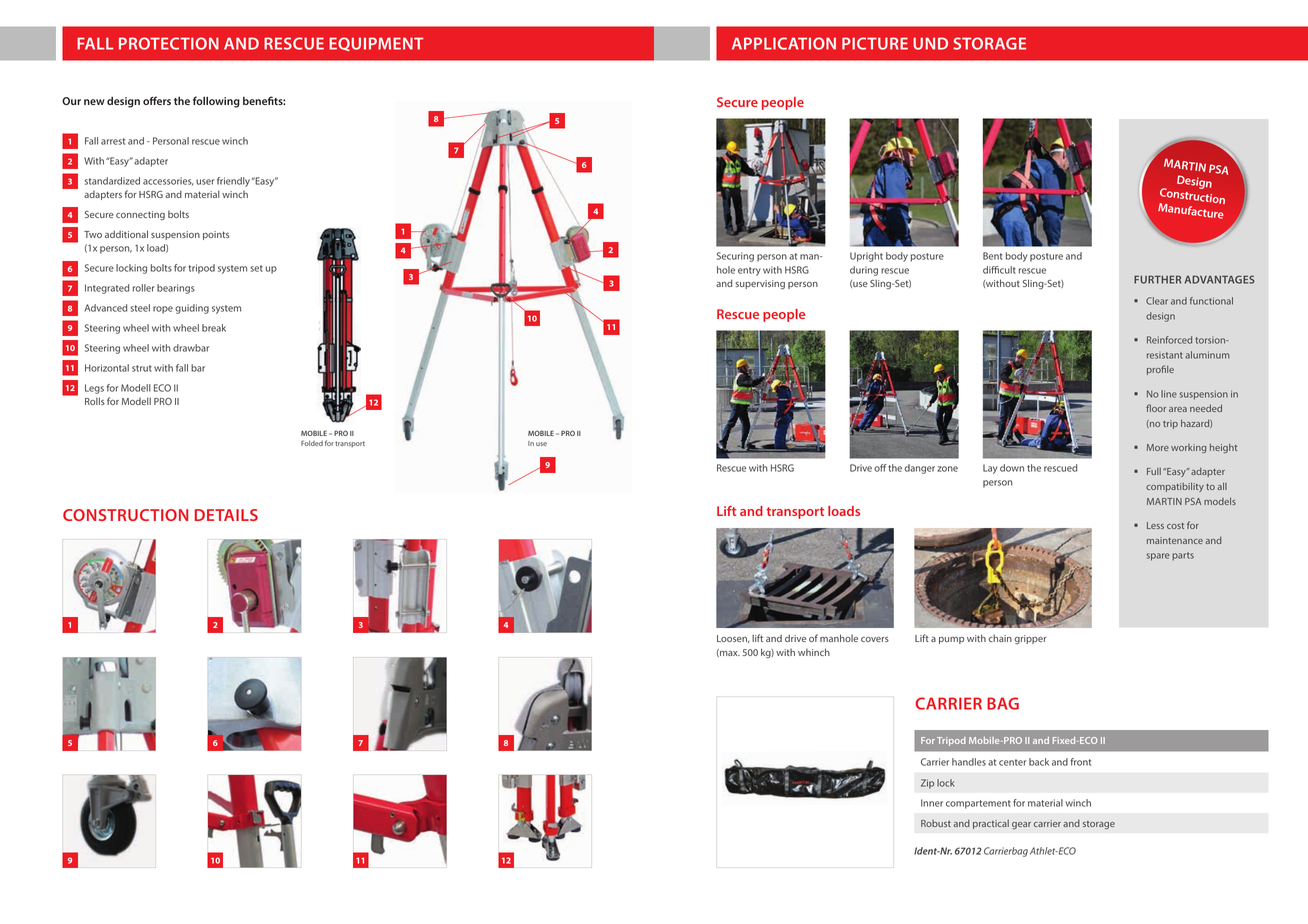 The image size is (1308, 924). What do you see at coordinates (312, 443) in the page?
I see `Folded` at bounding box center [312, 443].
